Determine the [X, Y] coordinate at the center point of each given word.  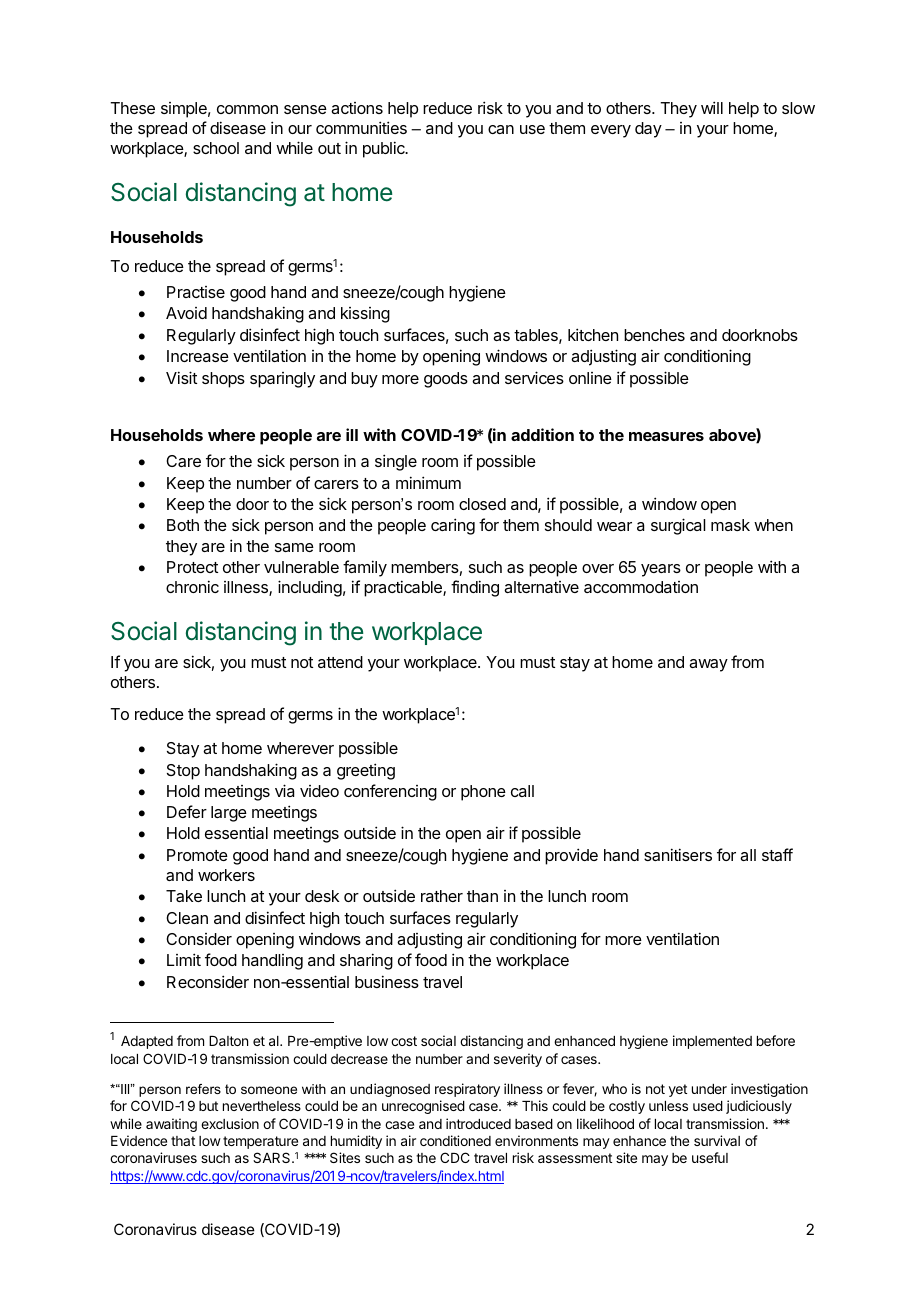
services [534, 377]
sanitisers [678, 854]
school [216, 148]
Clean [187, 918]
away [708, 665]
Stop [183, 772]
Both [183, 525]
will [712, 107]
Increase [198, 356]
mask [730, 525]
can [501, 129]
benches [654, 335]
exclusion [230, 1123]
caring [453, 526]
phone [483, 793]
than [482, 896]
